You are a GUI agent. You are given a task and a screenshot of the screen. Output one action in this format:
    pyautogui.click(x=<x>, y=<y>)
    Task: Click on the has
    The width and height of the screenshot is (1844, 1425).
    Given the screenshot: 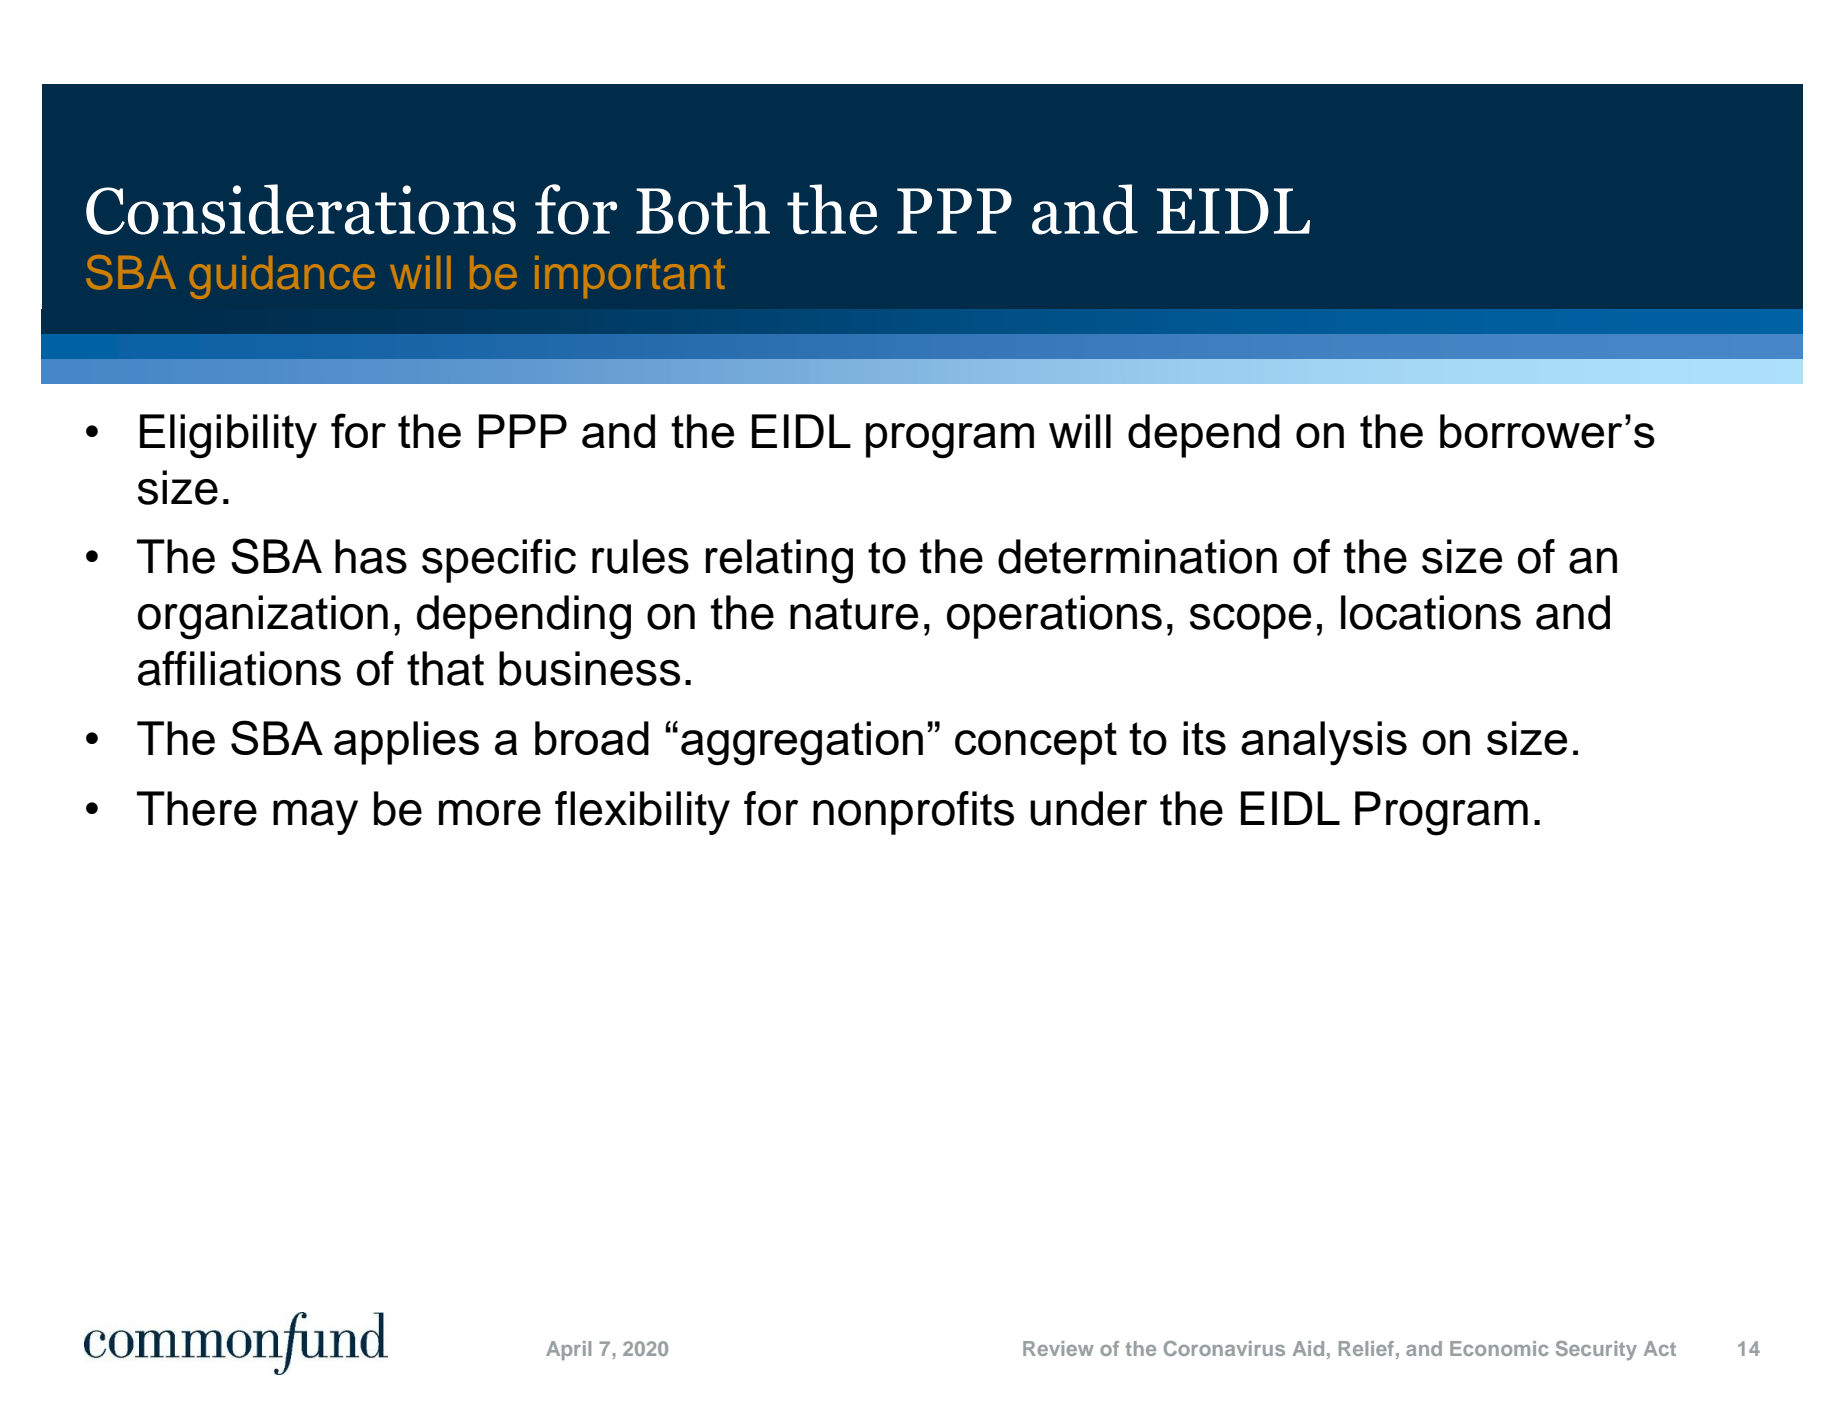 What is the action you would take?
    pyautogui.click(x=371, y=556)
